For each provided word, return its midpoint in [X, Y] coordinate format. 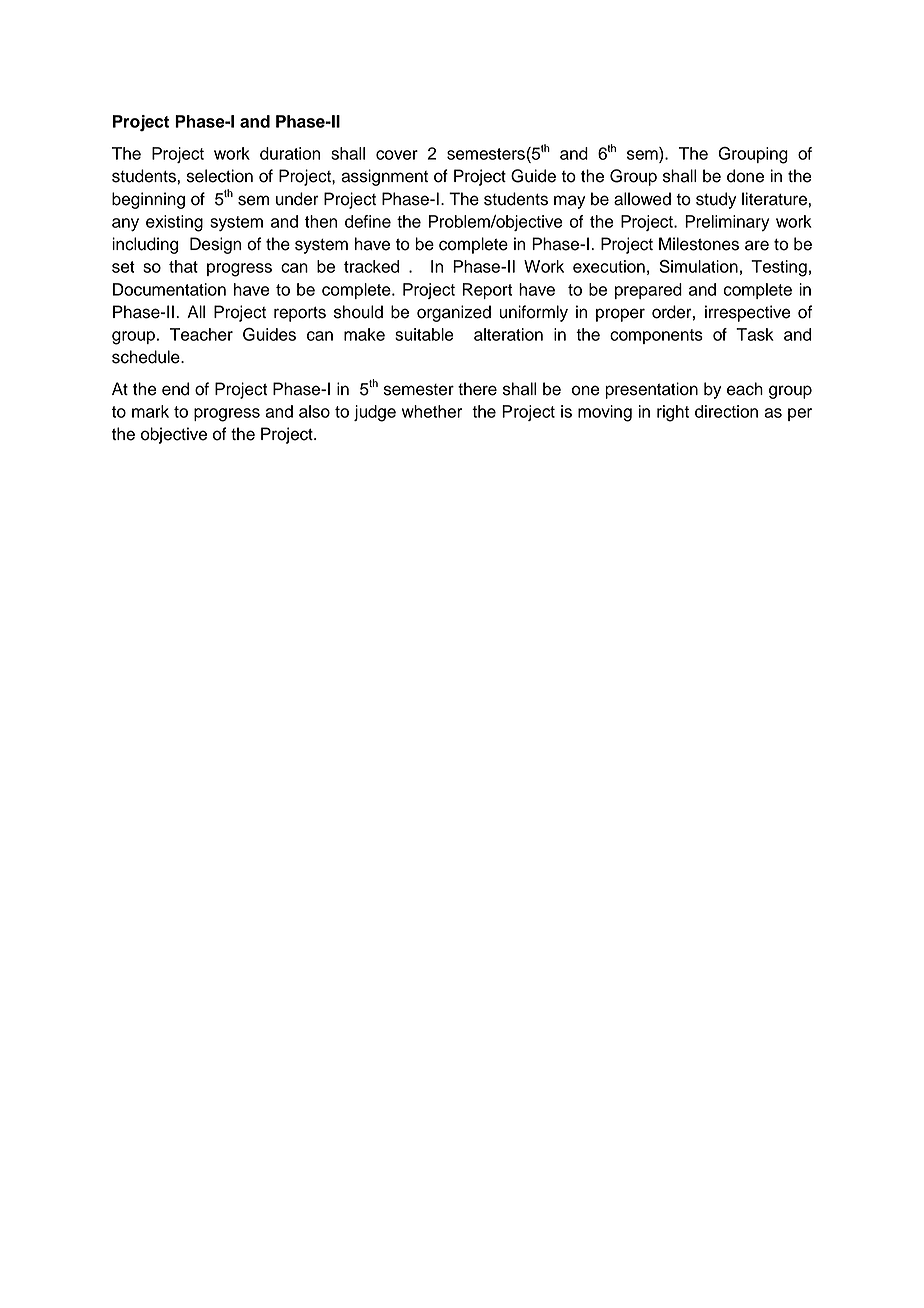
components [656, 336]
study [716, 200]
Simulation [698, 266]
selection [220, 176]
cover [397, 155]
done [745, 176]
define [368, 221]
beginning [148, 200]
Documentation [169, 289]
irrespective [748, 313]
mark [150, 411]
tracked [371, 266]
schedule [147, 357]
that [183, 266]
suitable [424, 334]
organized [454, 313]
